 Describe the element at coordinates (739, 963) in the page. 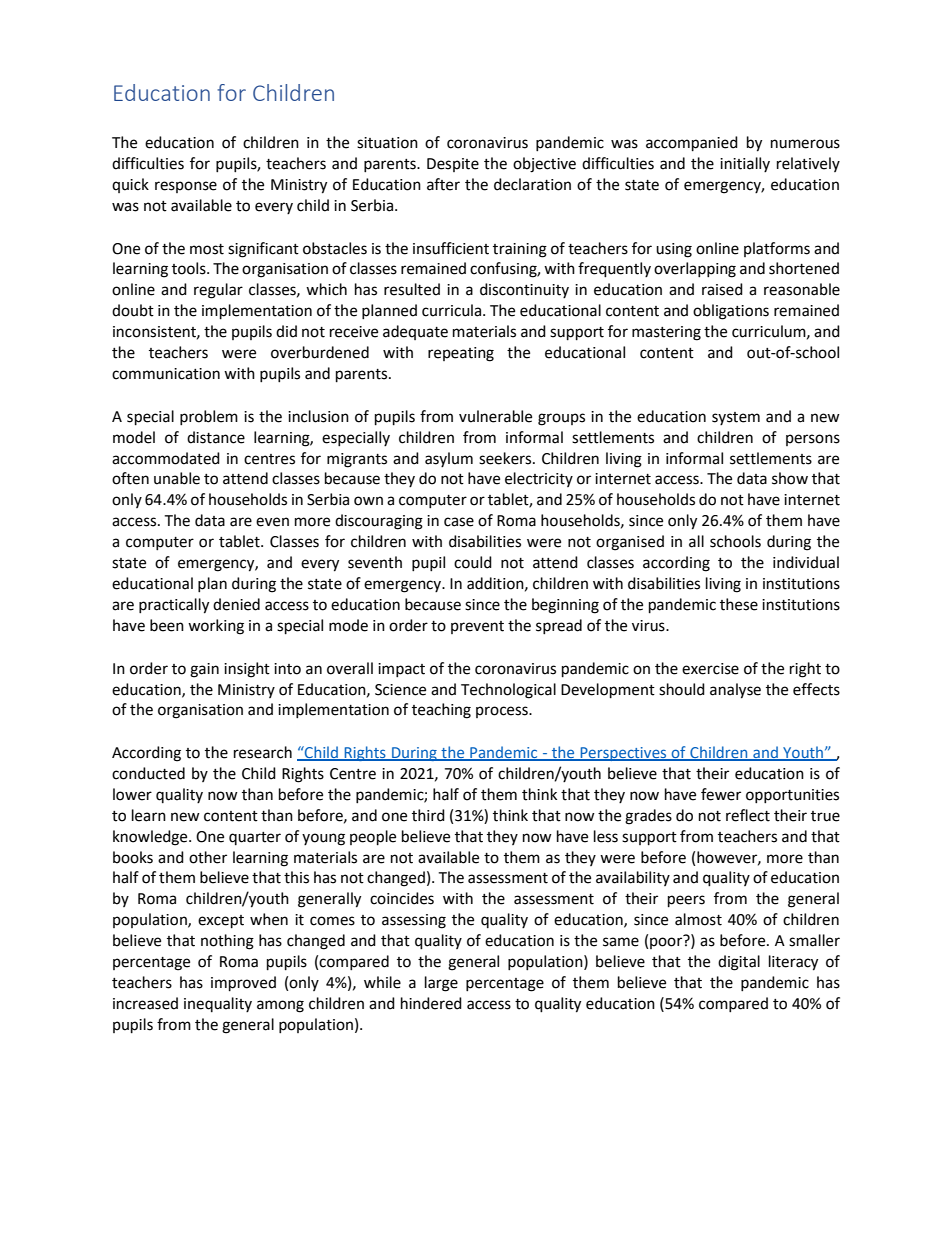

I see `digital` at that location.
